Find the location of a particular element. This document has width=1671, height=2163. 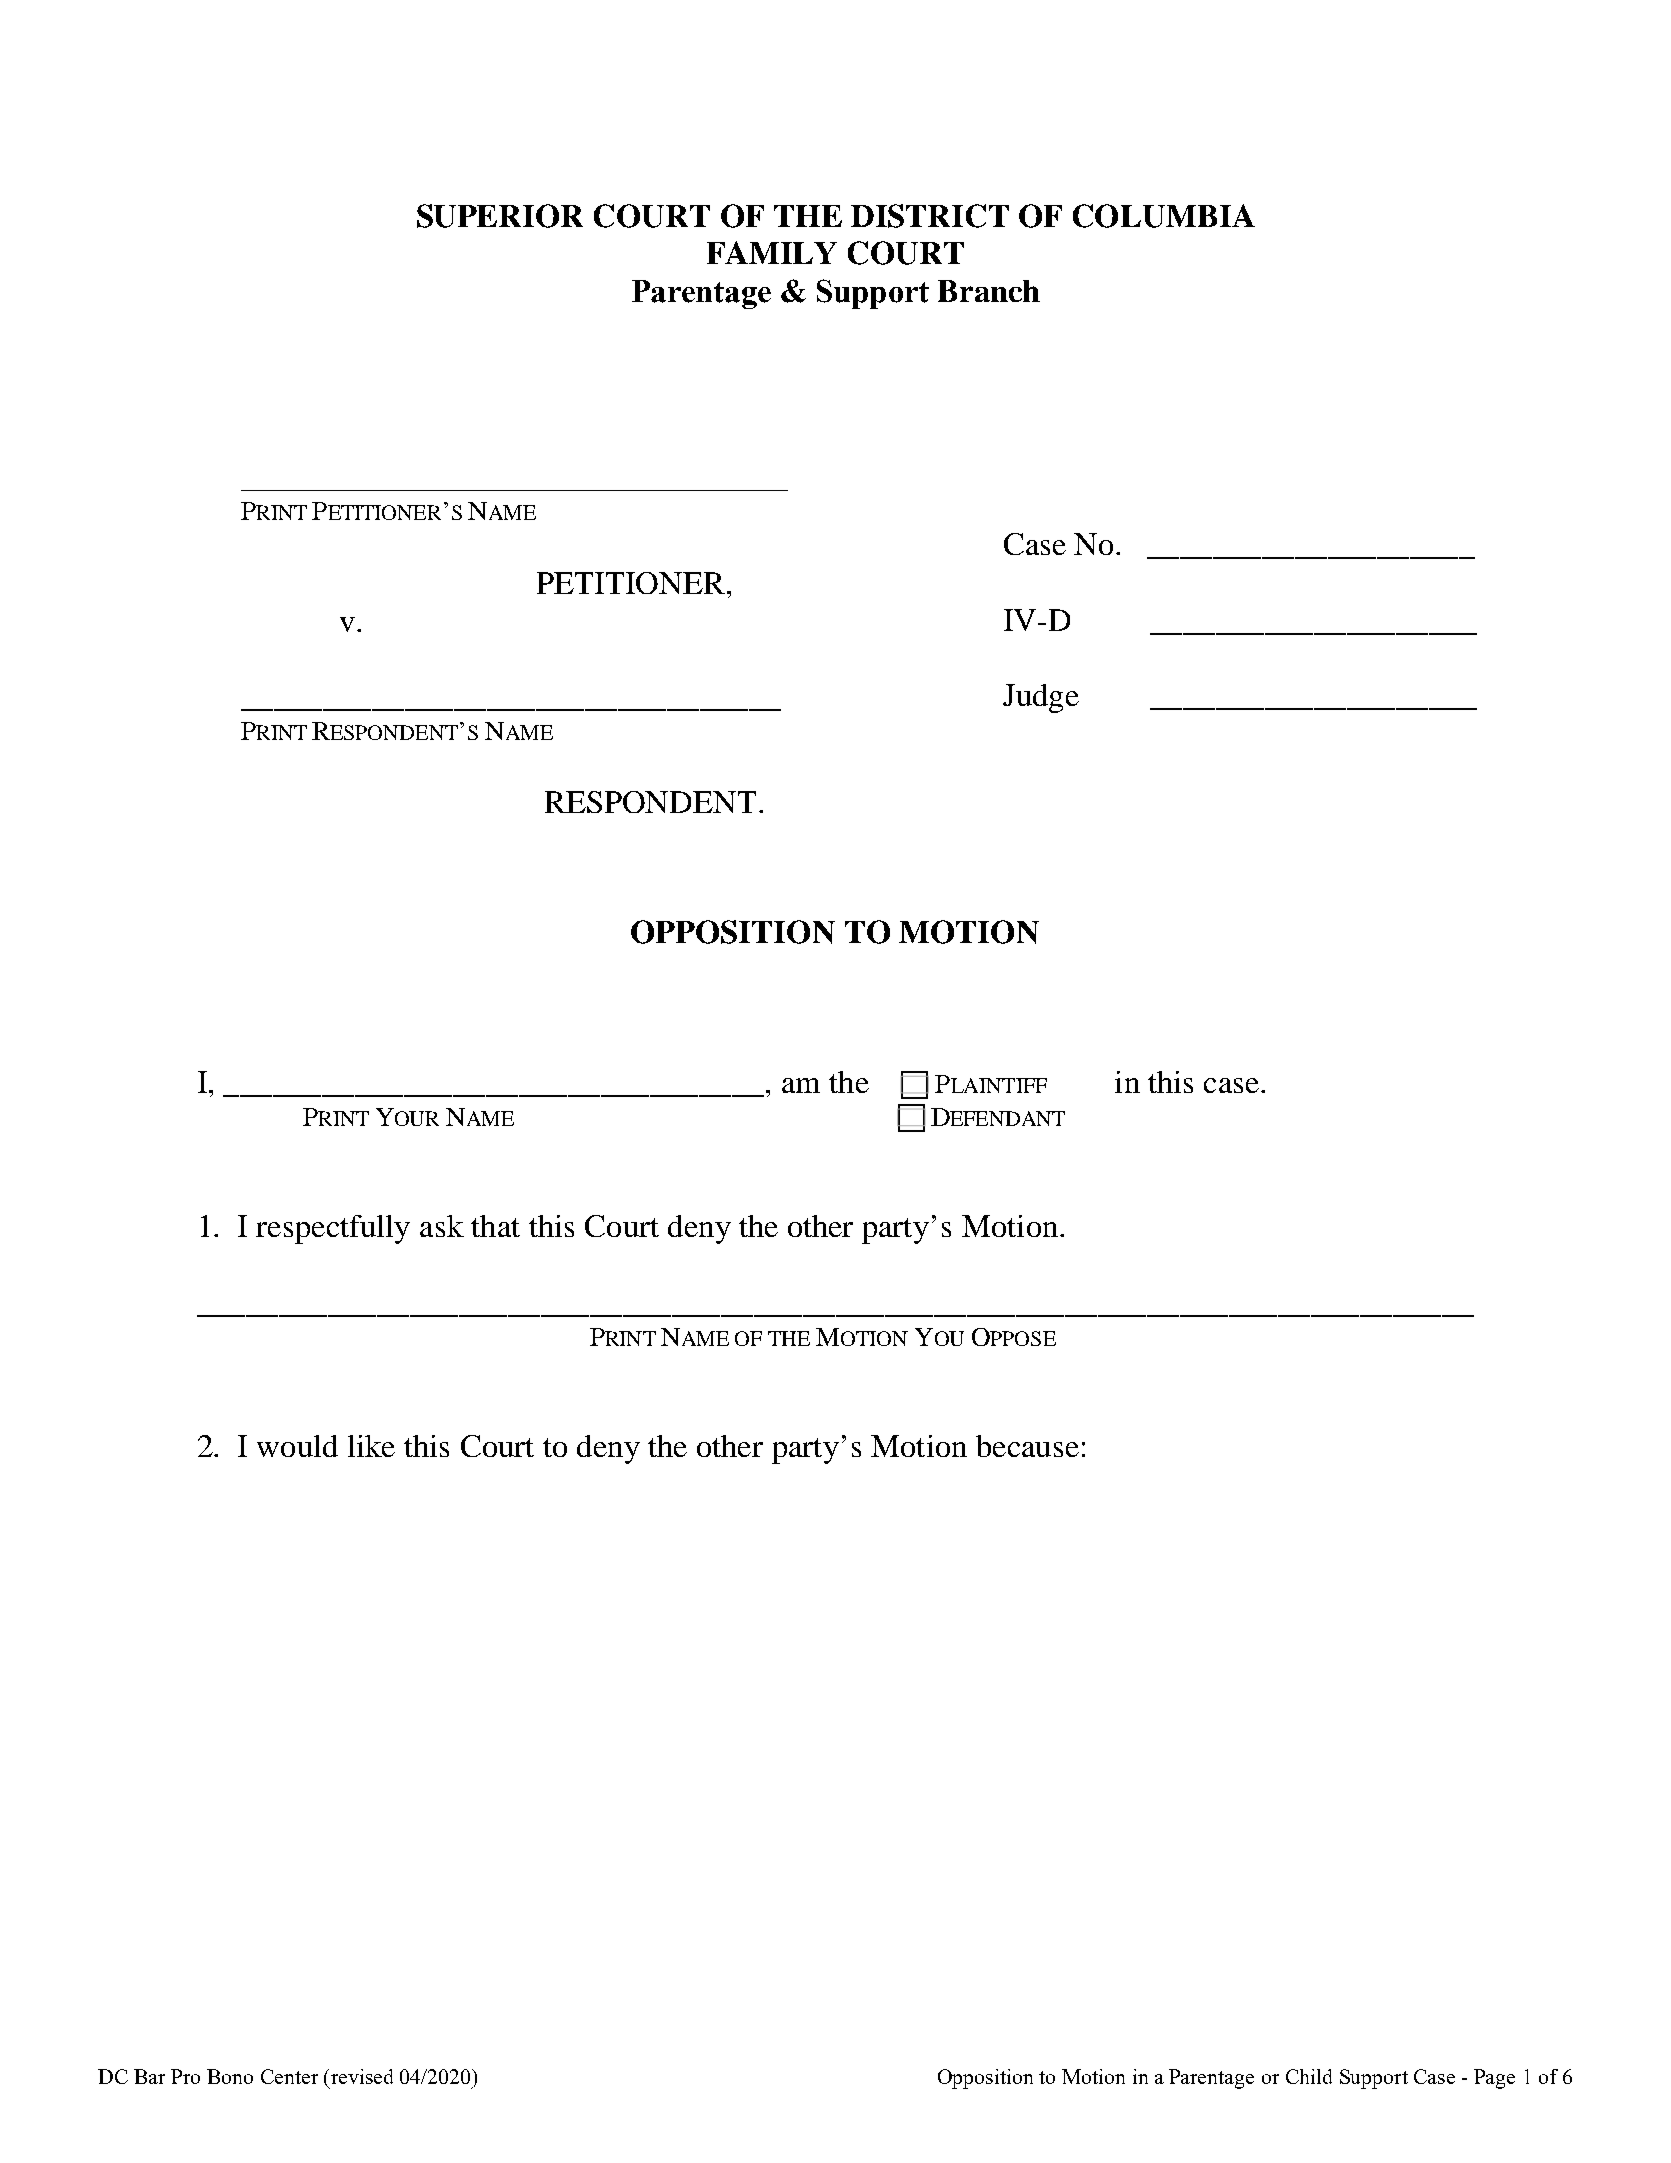

like is located at coordinates (371, 1446).
